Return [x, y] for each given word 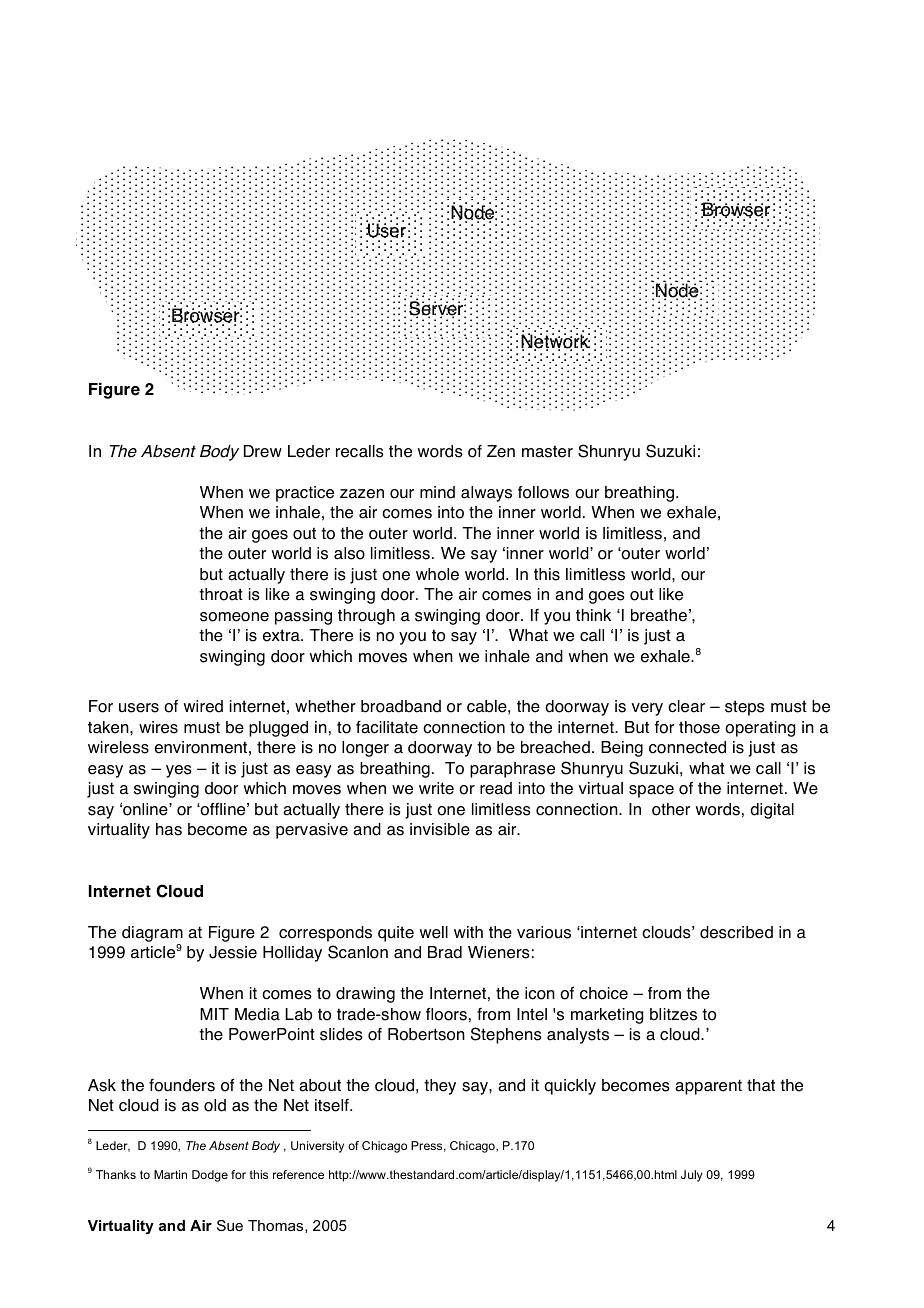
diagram [152, 934]
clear [686, 706]
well [434, 932]
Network [555, 342]
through [366, 617]
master [547, 451]
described [736, 932]
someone [234, 617]
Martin [170, 1174]
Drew [263, 451]
